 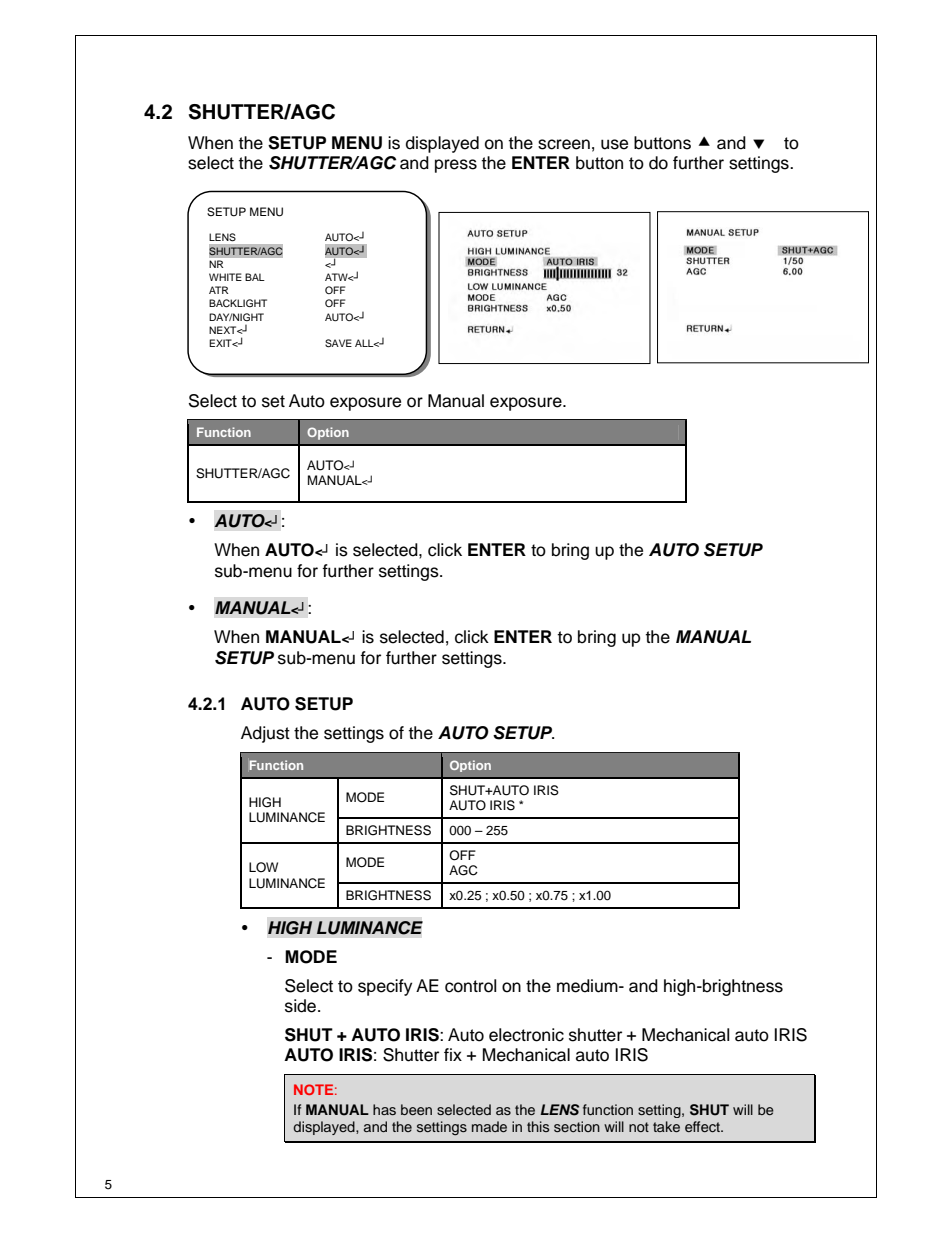 What do you see at coordinates (255, 277) in the page?
I see `BAL` at bounding box center [255, 277].
